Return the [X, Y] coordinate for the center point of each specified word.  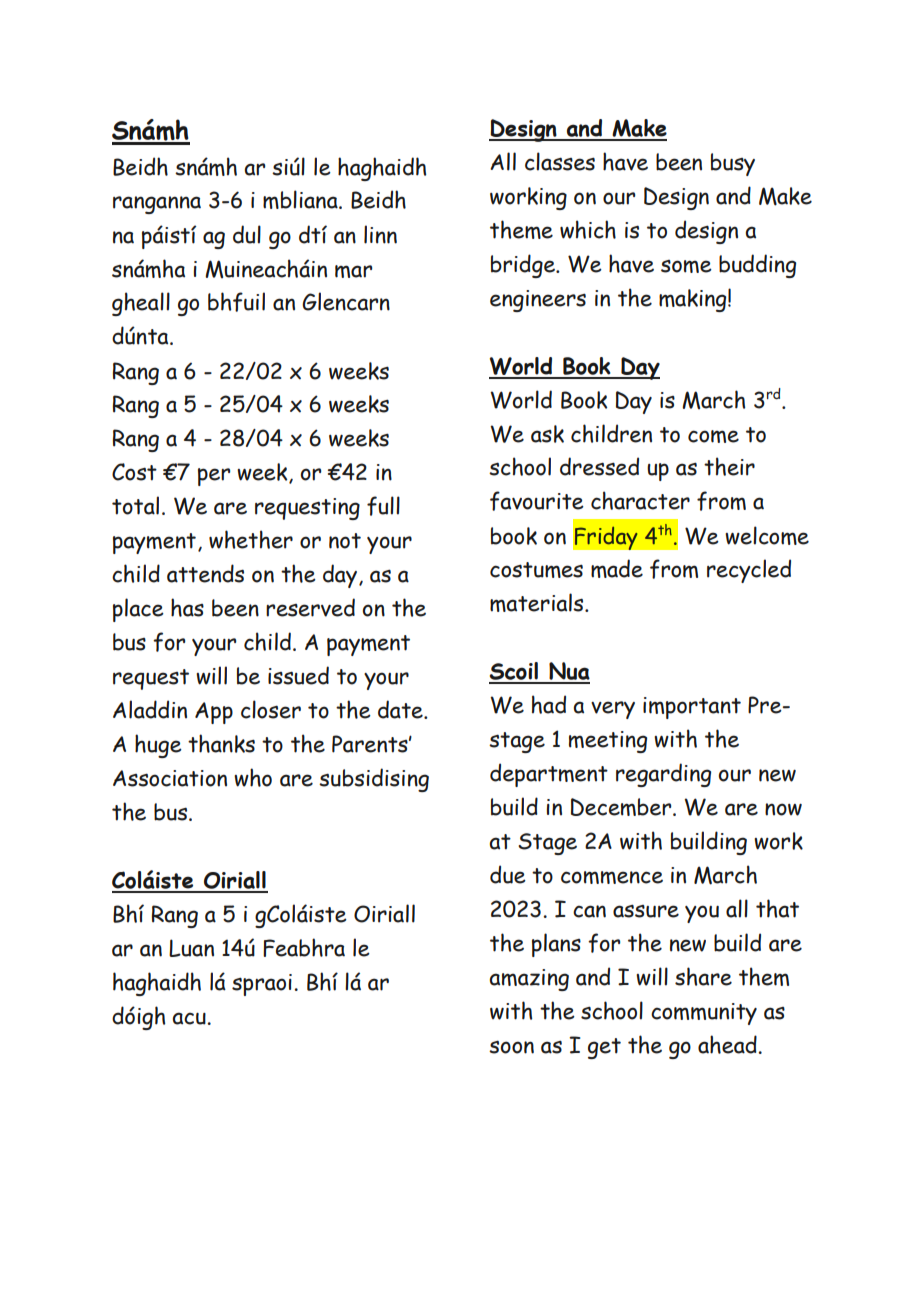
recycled [749, 571]
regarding [663, 775]
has [187, 607]
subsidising [374, 780]
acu [190, 1018]
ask [547, 434]
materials [538, 602]
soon [511, 1047]
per [214, 477]
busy [733, 164]
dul [247, 234]
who [253, 777]
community [704, 1014]
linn [380, 234]
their [729, 466]
